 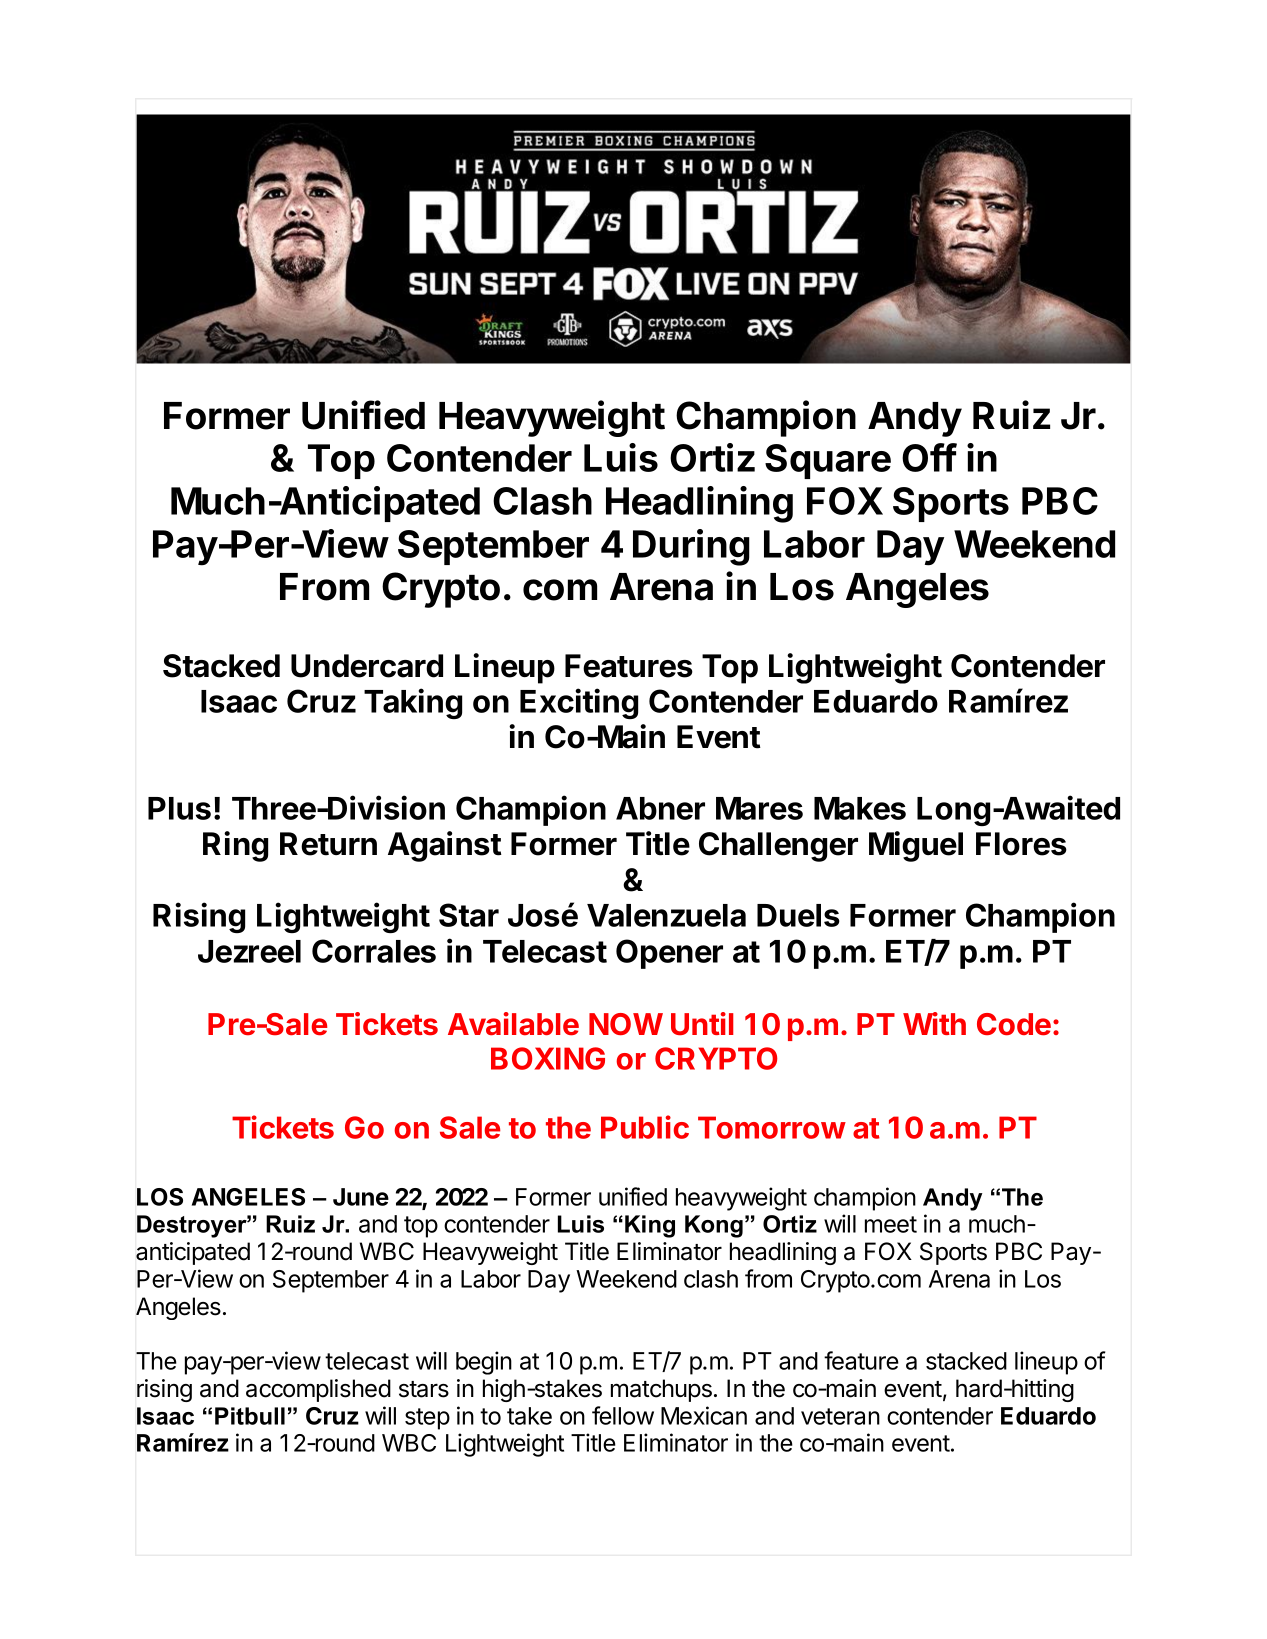 I want to click on meet, so click(x=891, y=1224).
